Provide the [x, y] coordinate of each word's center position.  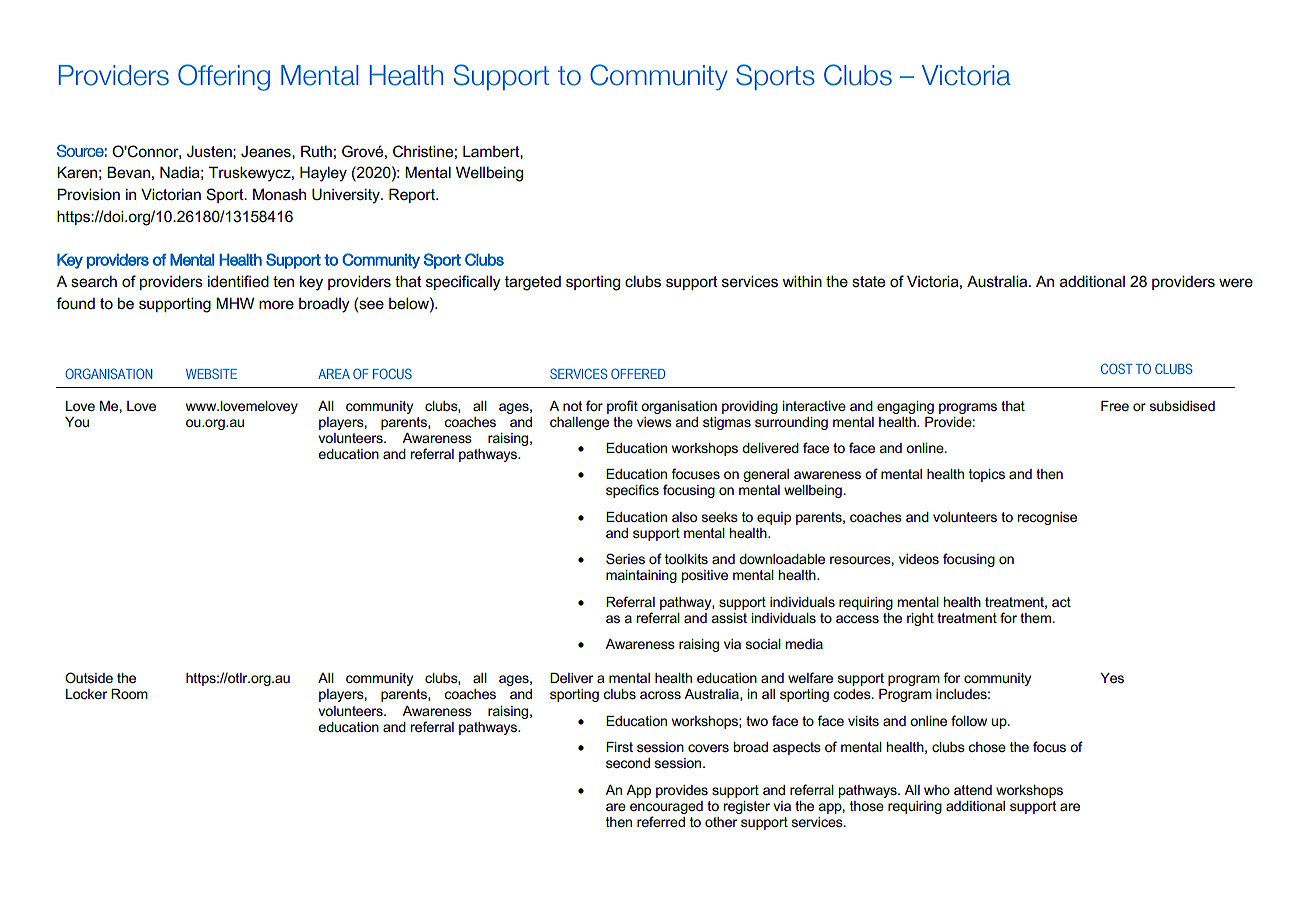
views [654, 422]
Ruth [316, 151]
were [1236, 282]
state [868, 282]
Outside [89, 677]
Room [129, 694]
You [77, 422]
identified [238, 281]
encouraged [666, 807]
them [1035, 618]
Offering [224, 77]
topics [987, 475]
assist [729, 618]
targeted [533, 283]
